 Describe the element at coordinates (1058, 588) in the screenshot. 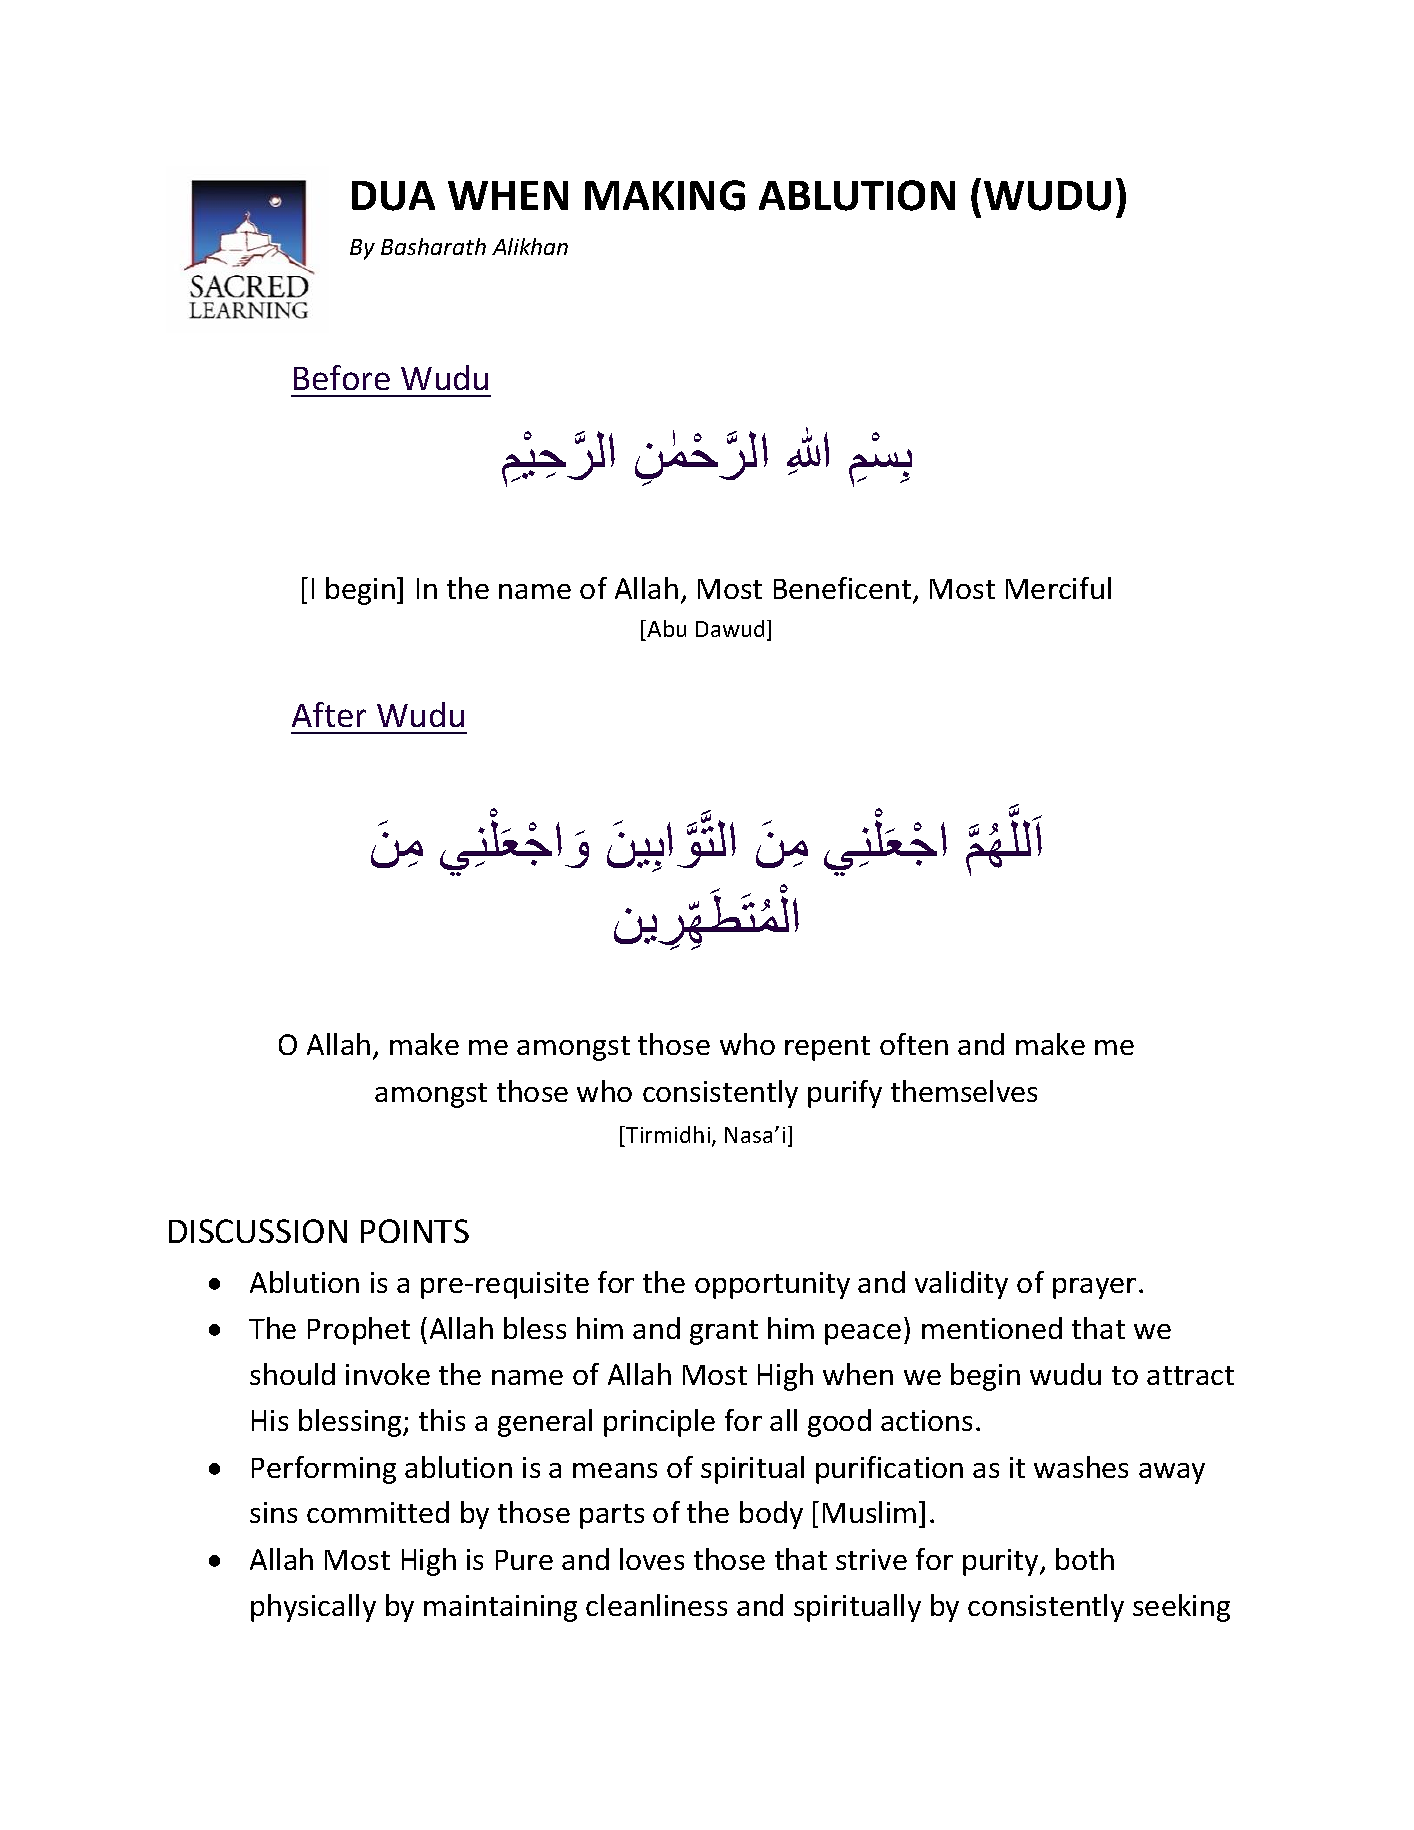

I see `Merciful` at that location.
